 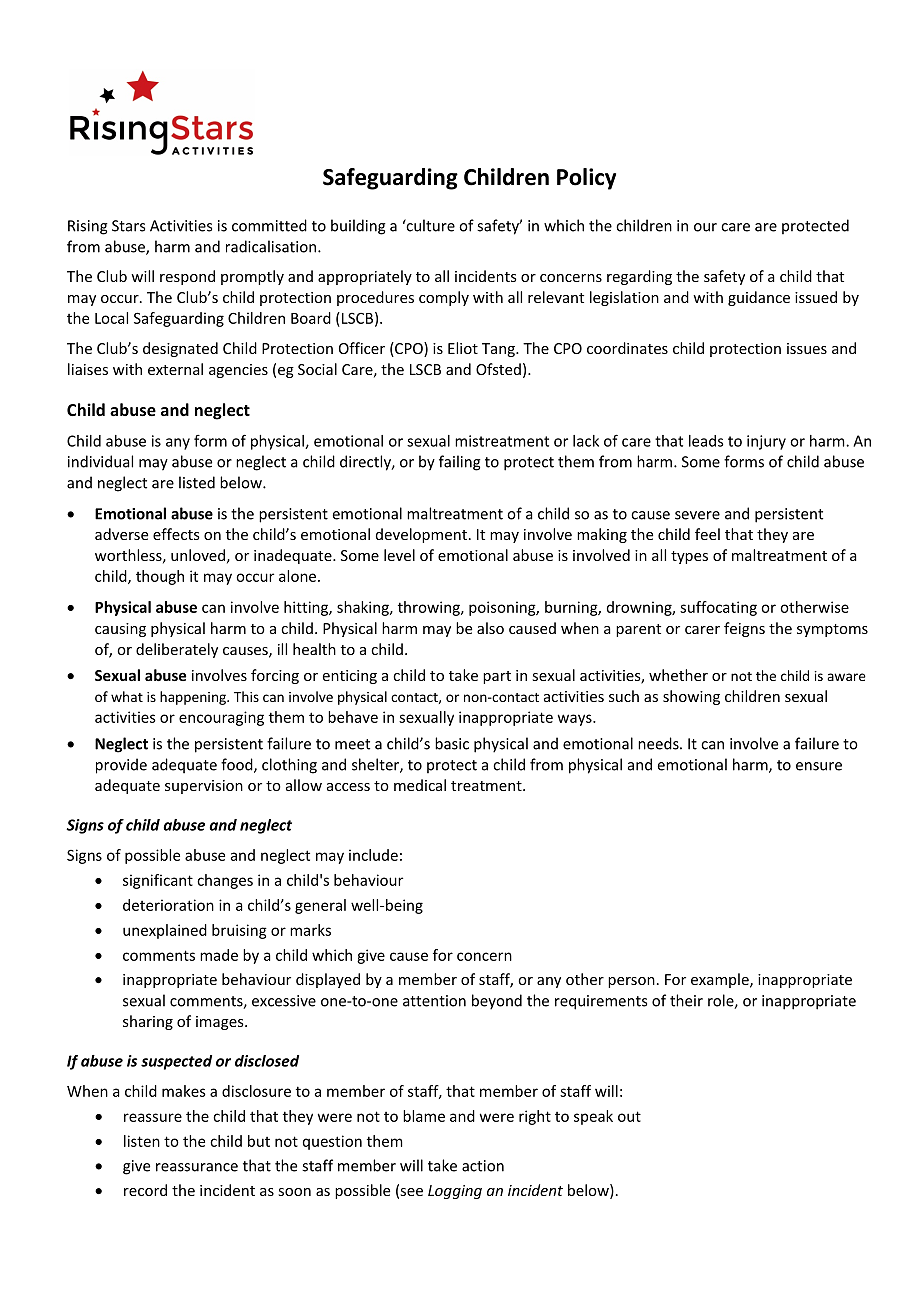 What do you see at coordinates (197, 482) in the screenshot?
I see `listed` at bounding box center [197, 482].
